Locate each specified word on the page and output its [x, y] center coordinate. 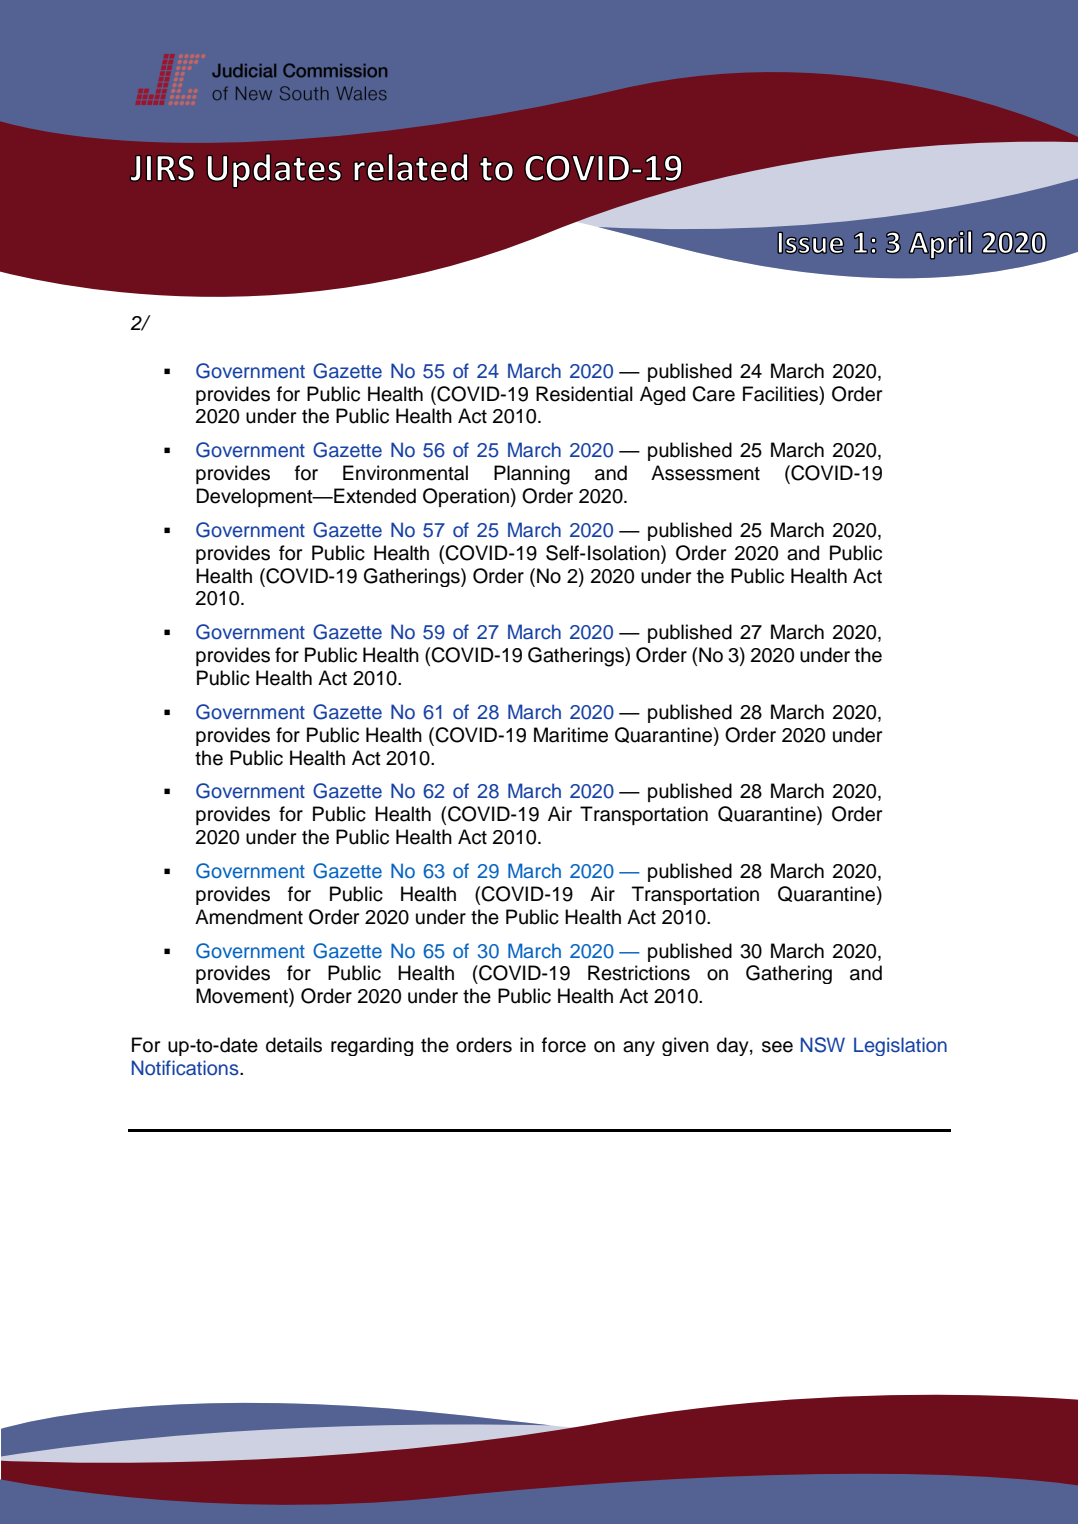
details [294, 1045]
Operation [466, 497]
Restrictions [639, 973]
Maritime [571, 735]
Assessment [705, 473]
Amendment [249, 917]
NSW [823, 1045]
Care [713, 394]
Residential [584, 394]
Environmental [405, 473]
